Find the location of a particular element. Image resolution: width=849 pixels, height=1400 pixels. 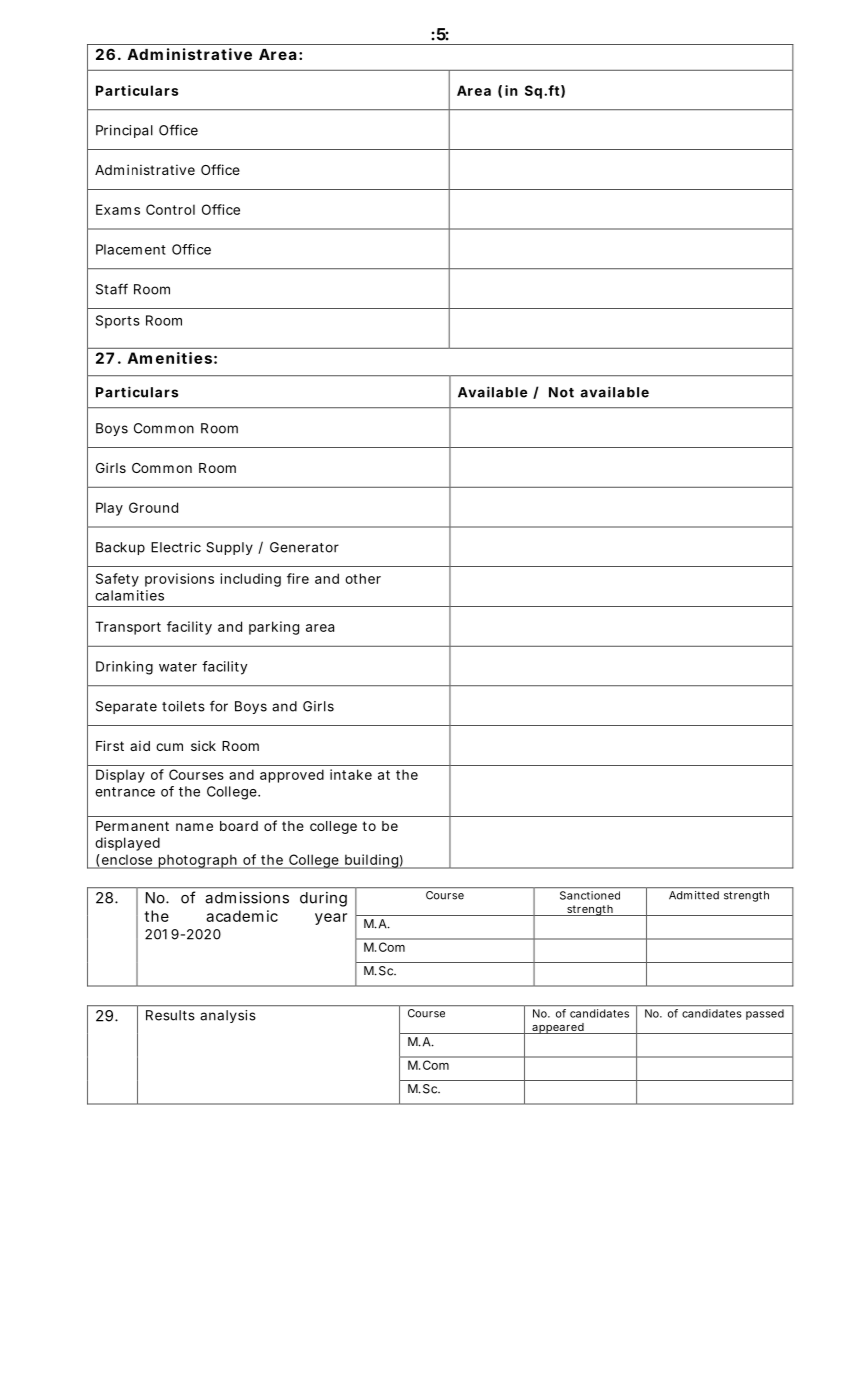

appeared is located at coordinates (558, 1028).
